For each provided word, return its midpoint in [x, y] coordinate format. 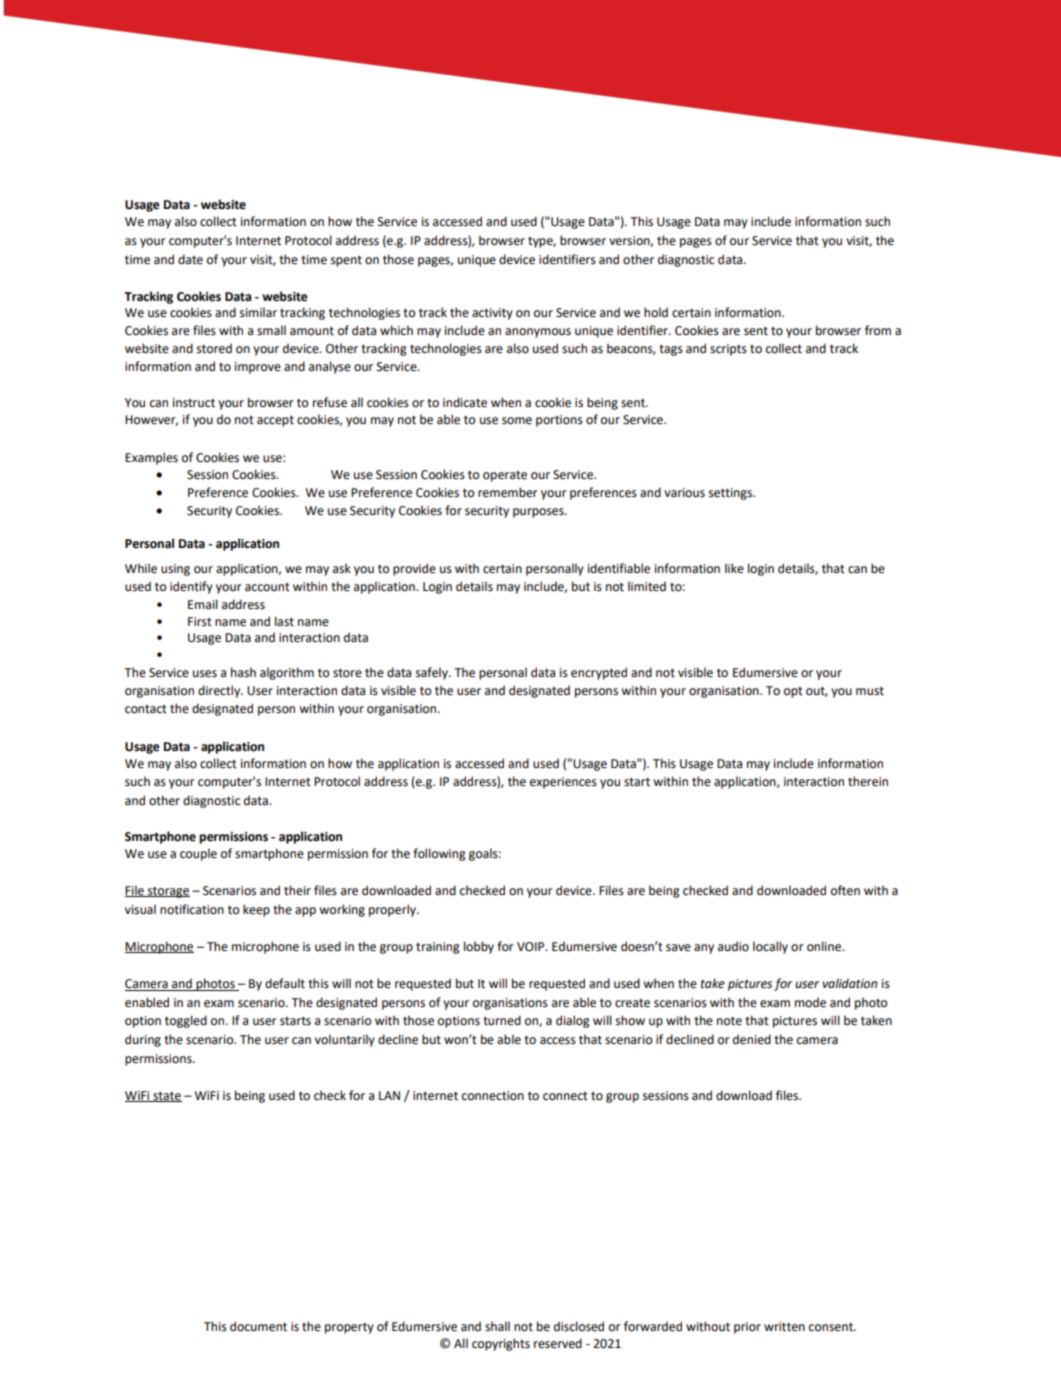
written [784, 1327]
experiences [563, 783]
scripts [728, 350]
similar [258, 312]
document [258, 1326]
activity [492, 314]
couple [198, 854]
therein [868, 781]
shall [497, 1326]
